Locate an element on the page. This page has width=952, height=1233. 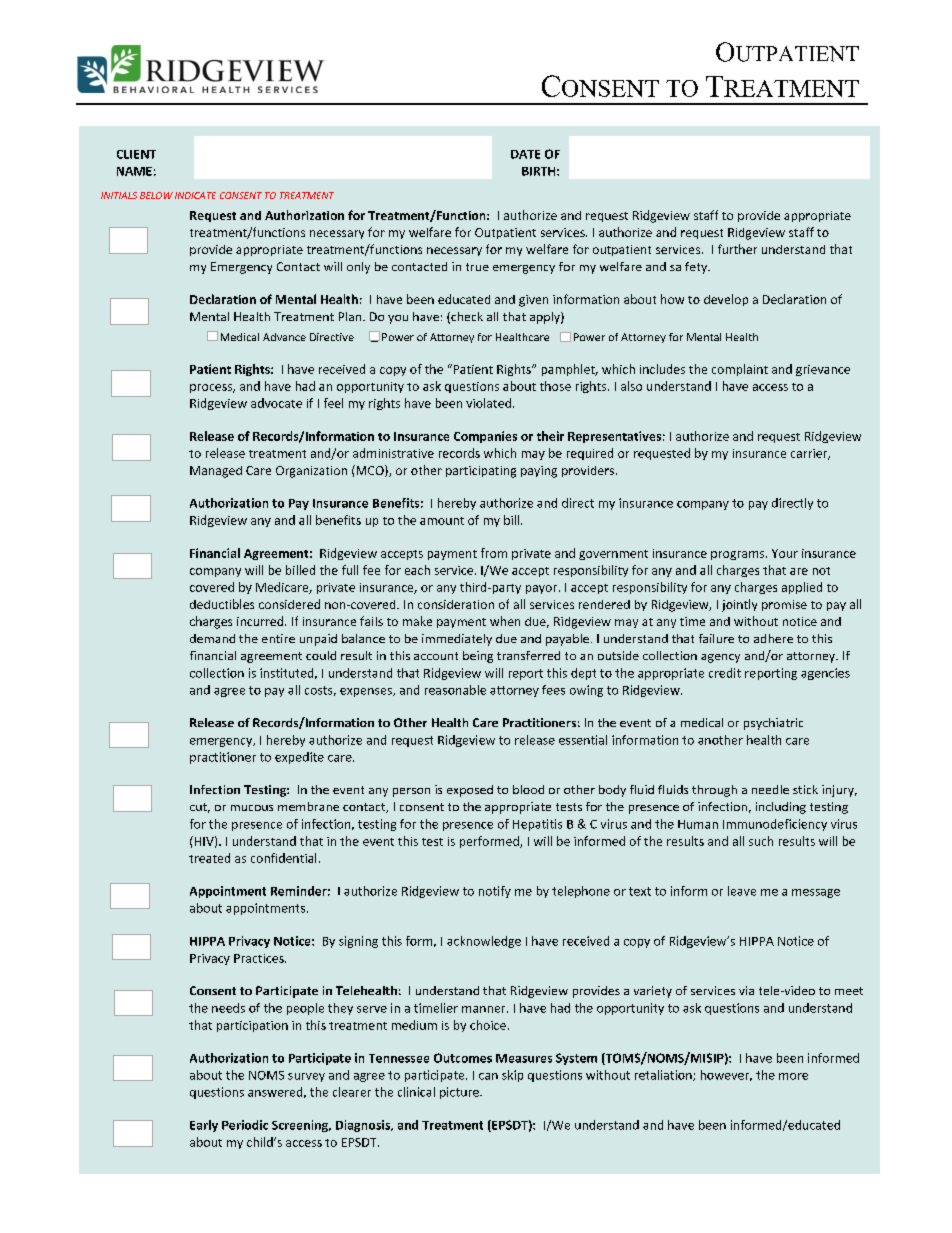
complaint is located at coordinates (740, 370).
